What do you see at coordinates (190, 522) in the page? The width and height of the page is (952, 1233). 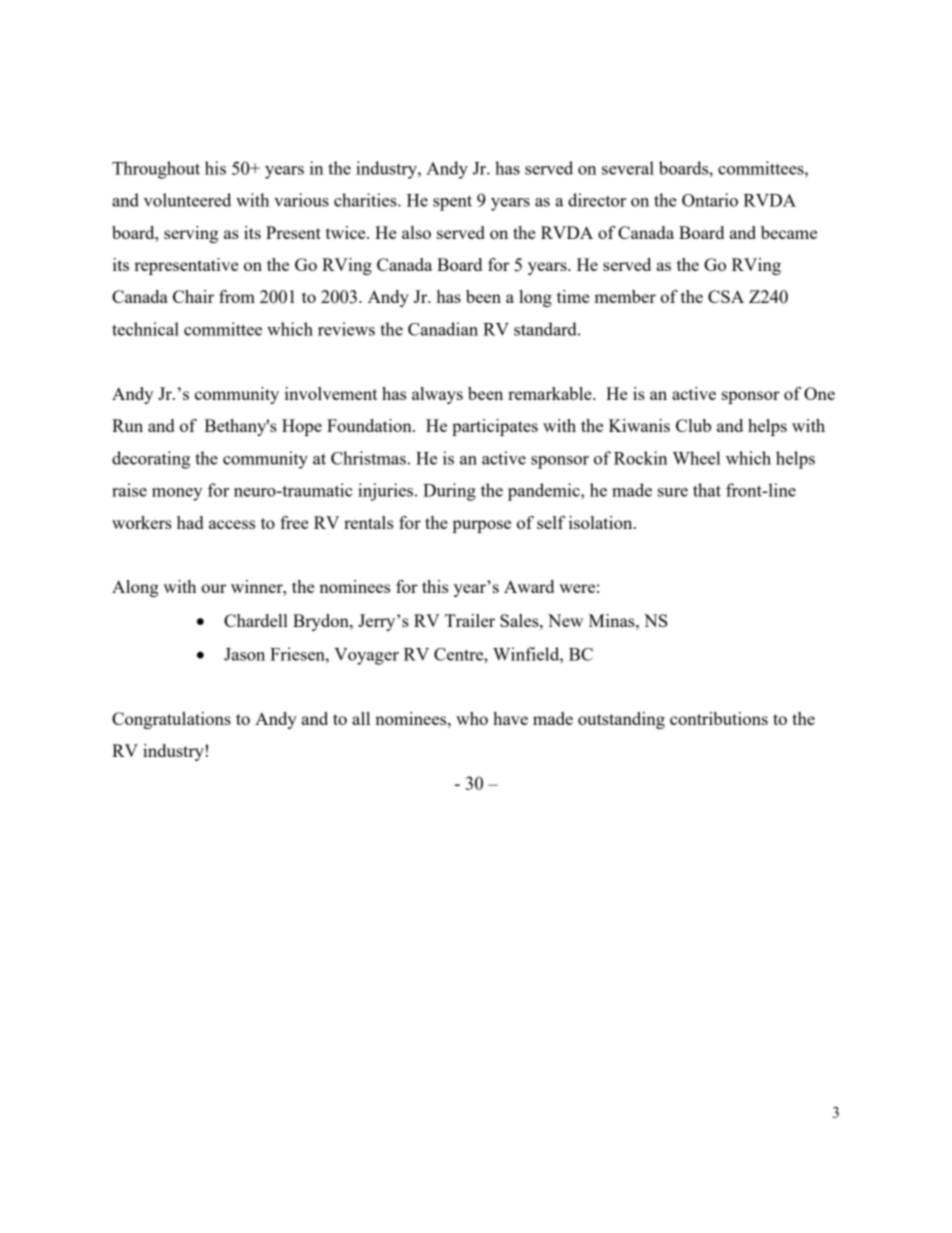 I see `had` at bounding box center [190, 522].
